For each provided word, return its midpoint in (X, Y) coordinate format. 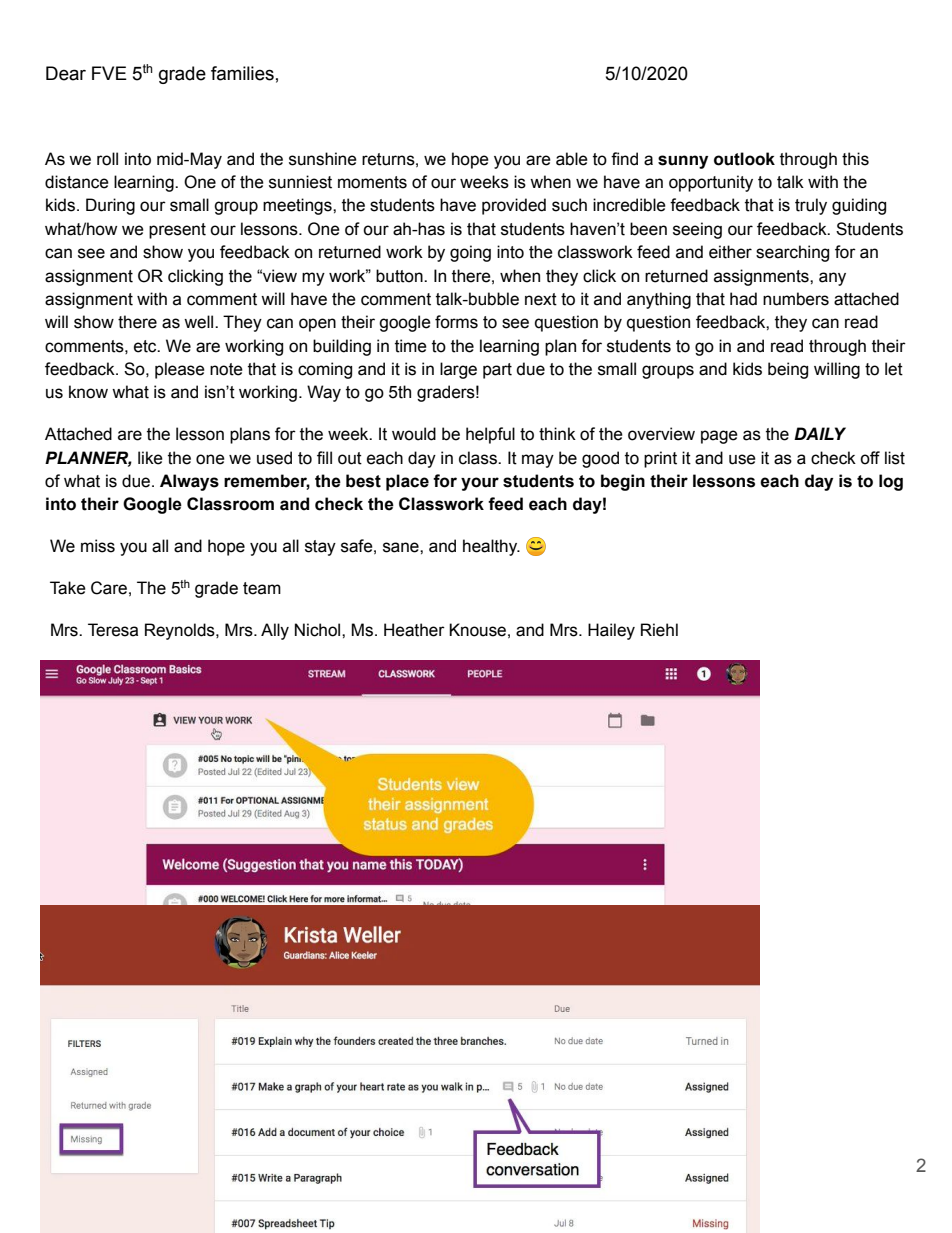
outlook (744, 159)
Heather (414, 630)
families (242, 73)
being (788, 370)
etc (146, 346)
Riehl (659, 630)
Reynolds (181, 631)
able (572, 159)
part (497, 371)
